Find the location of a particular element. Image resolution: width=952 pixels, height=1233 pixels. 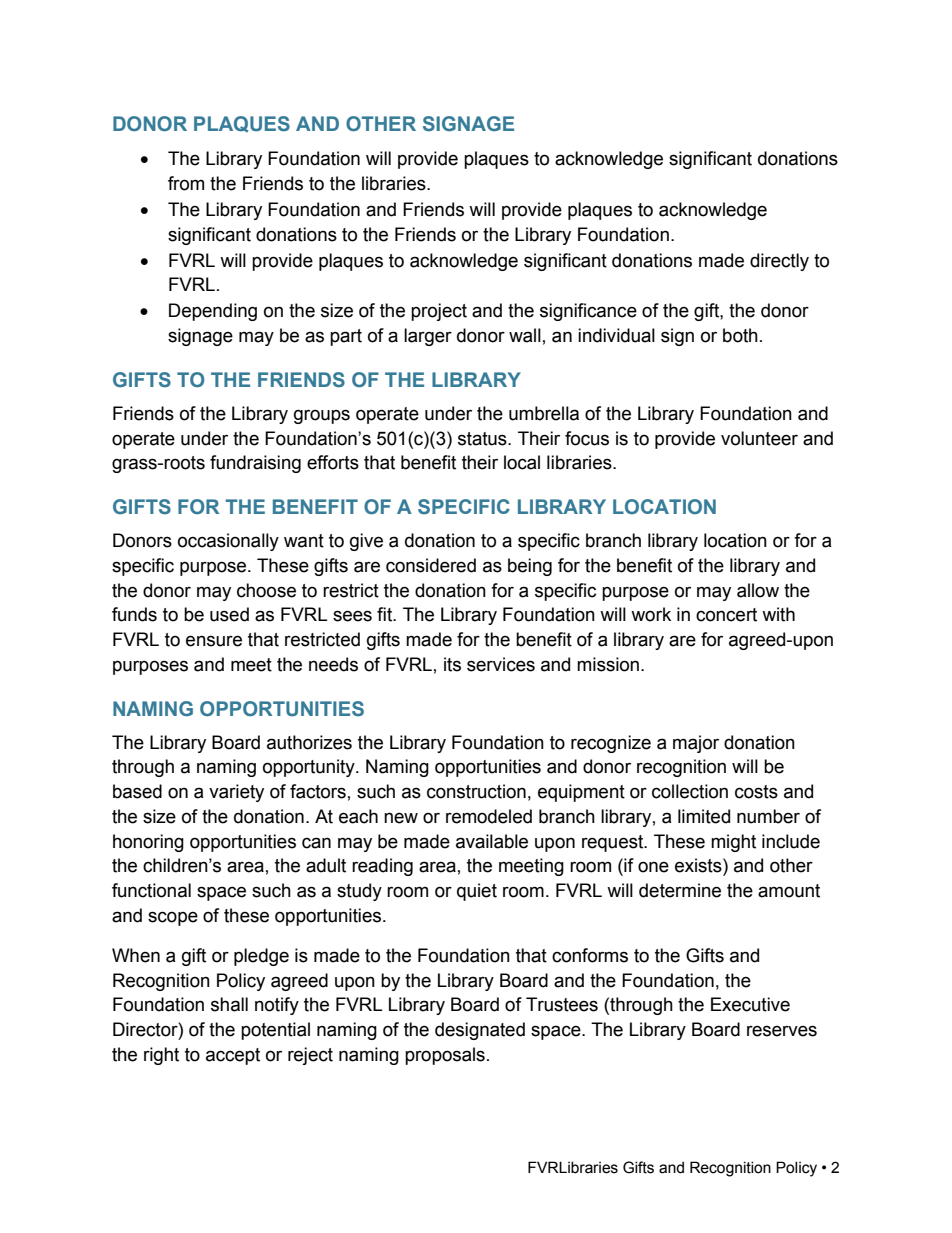

Executive is located at coordinates (750, 1004).
